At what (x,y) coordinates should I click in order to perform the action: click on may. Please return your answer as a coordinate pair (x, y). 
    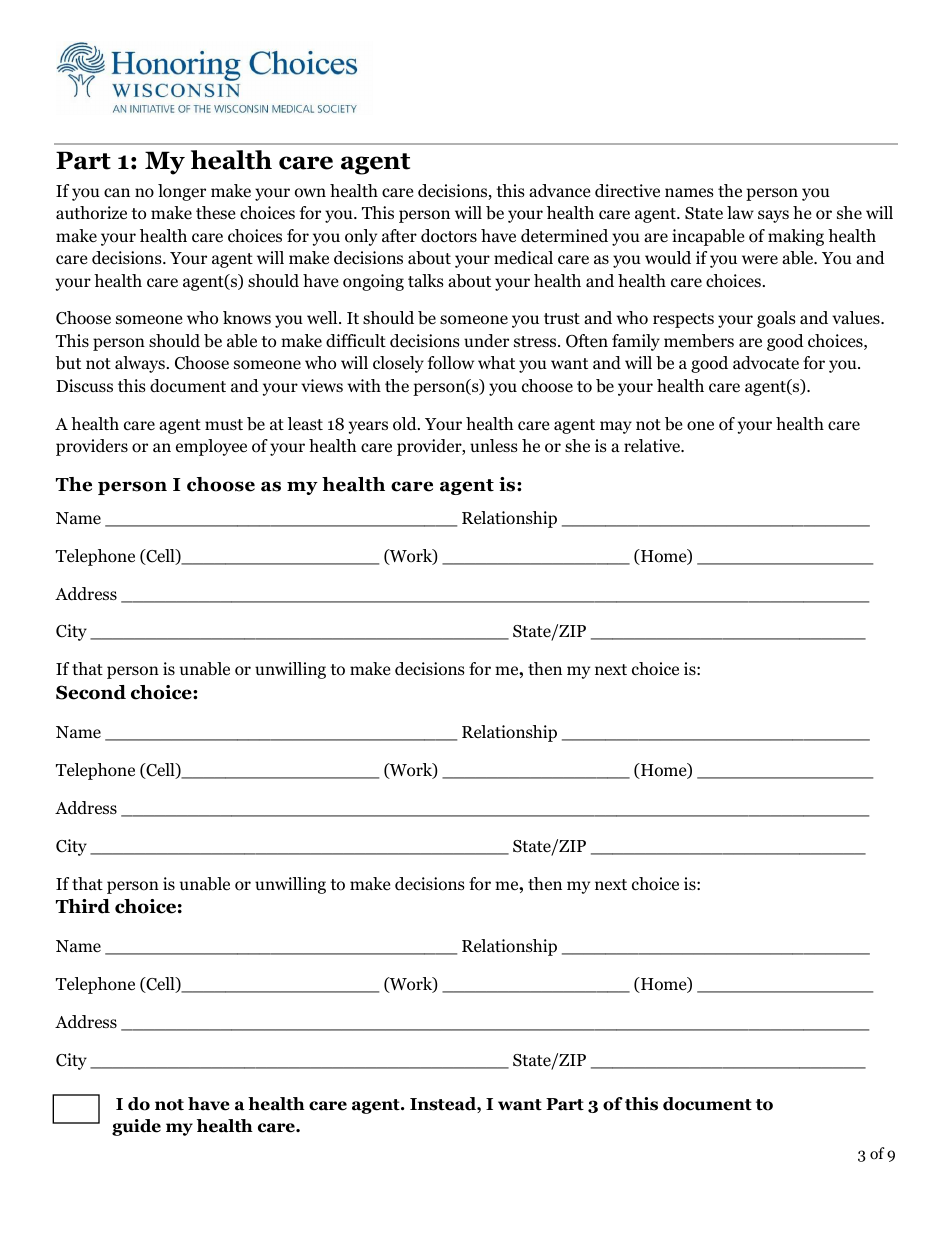
    Looking at the image, I should click on (616, 427).
